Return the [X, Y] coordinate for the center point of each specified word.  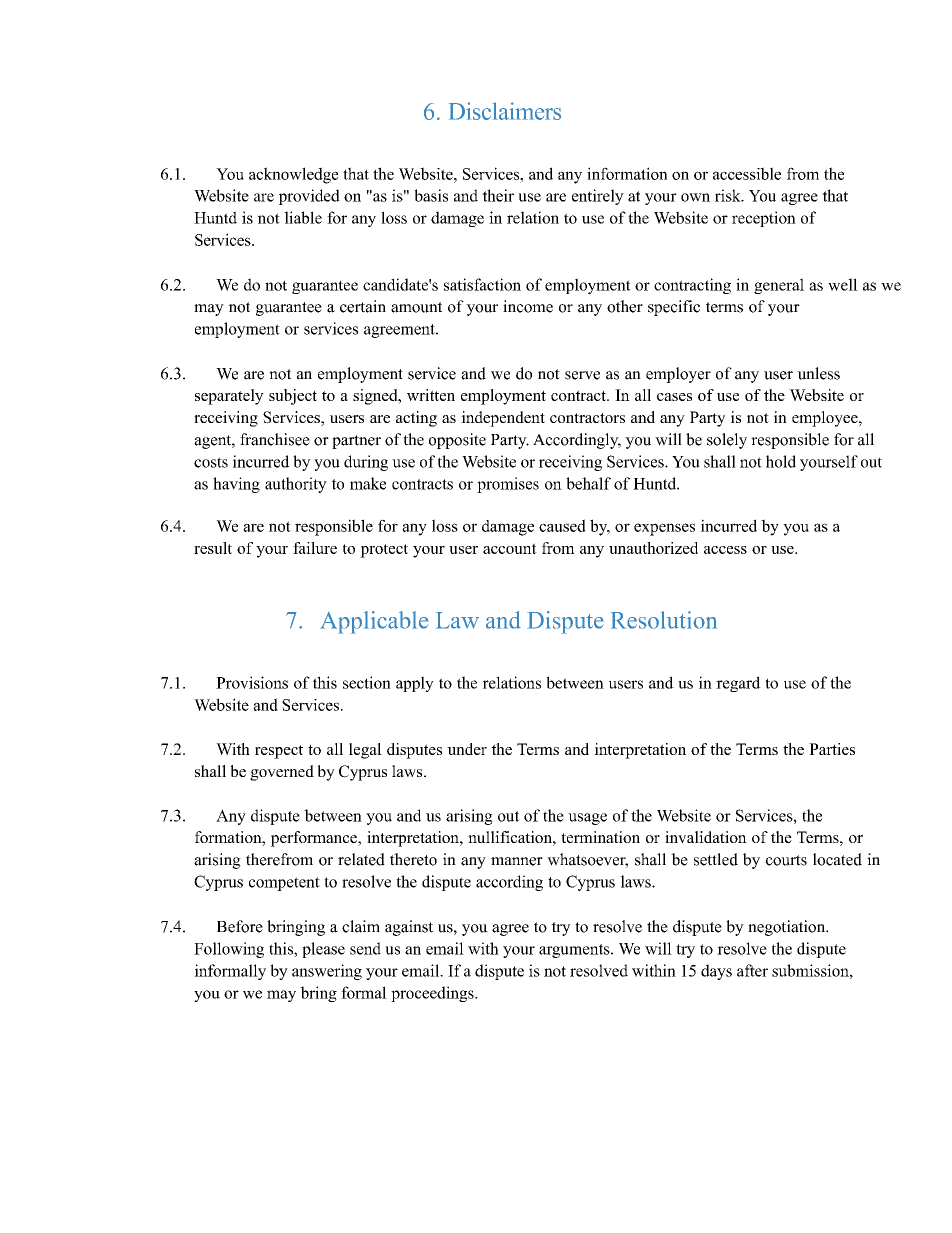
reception [764, 219]
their [498, 195]
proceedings [433, 994]
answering [327, 972]
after [752, 970]
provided [309, 197]
